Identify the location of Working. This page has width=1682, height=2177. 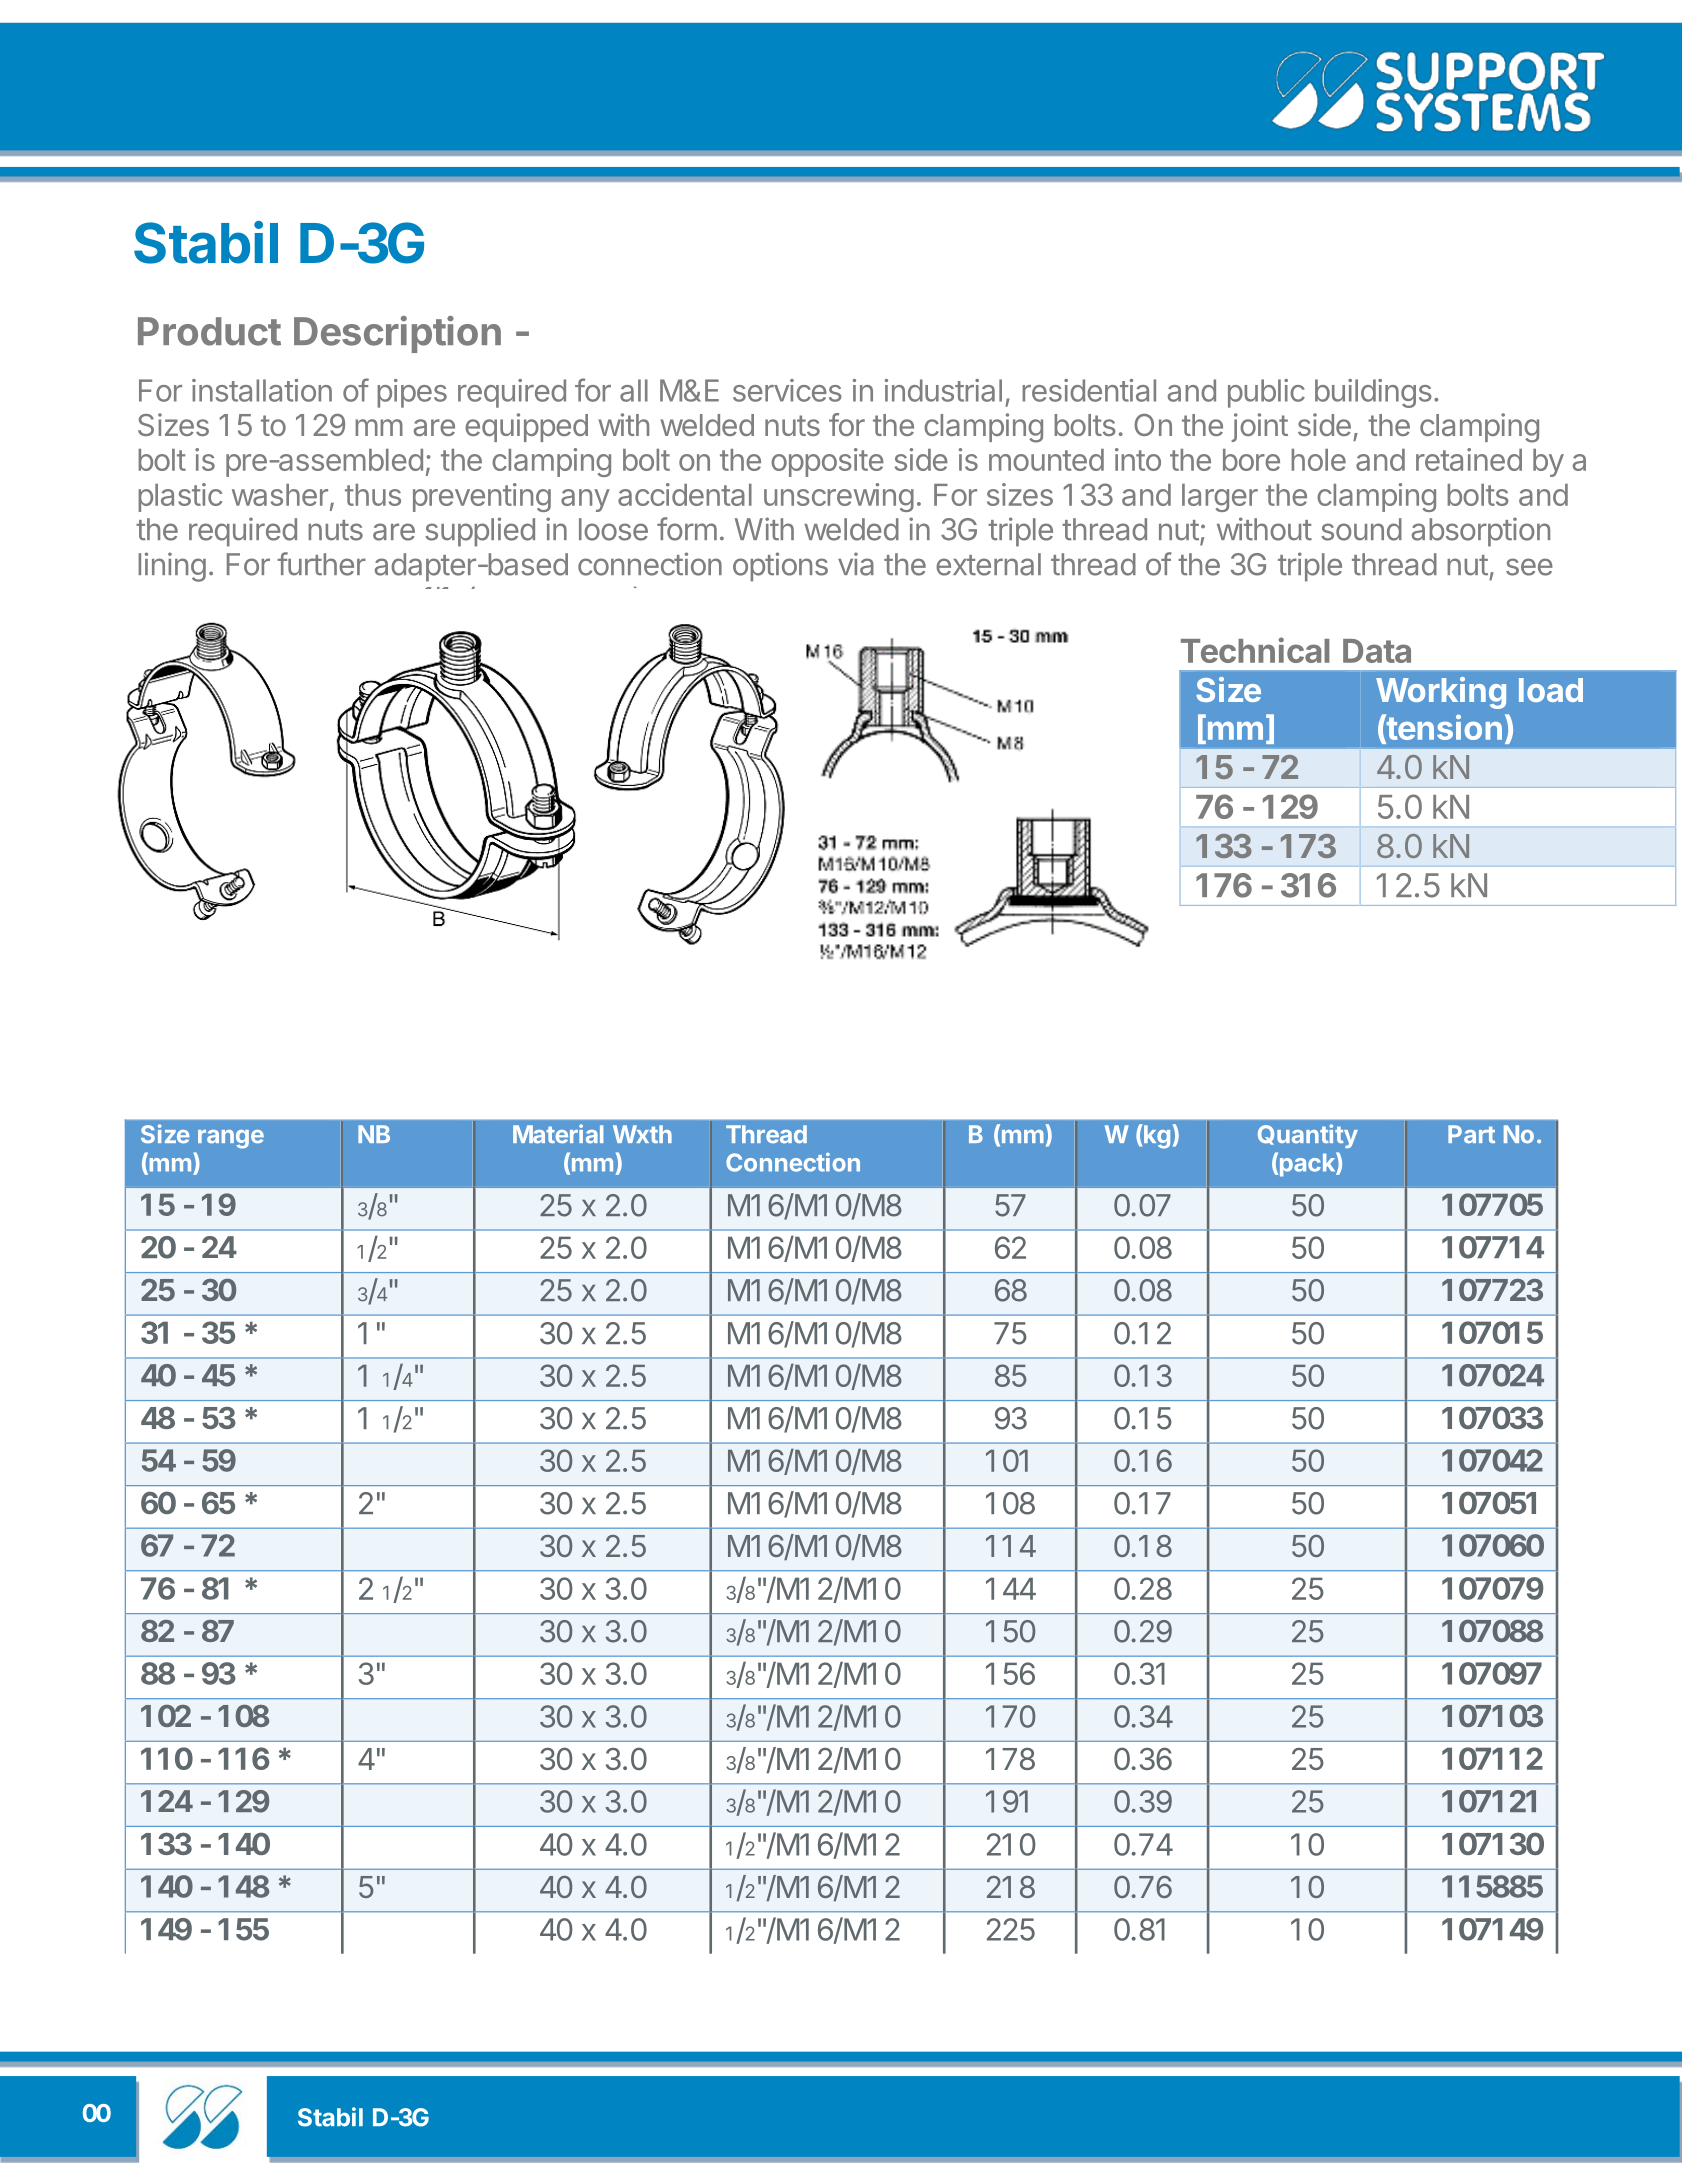
(1441, 693).
